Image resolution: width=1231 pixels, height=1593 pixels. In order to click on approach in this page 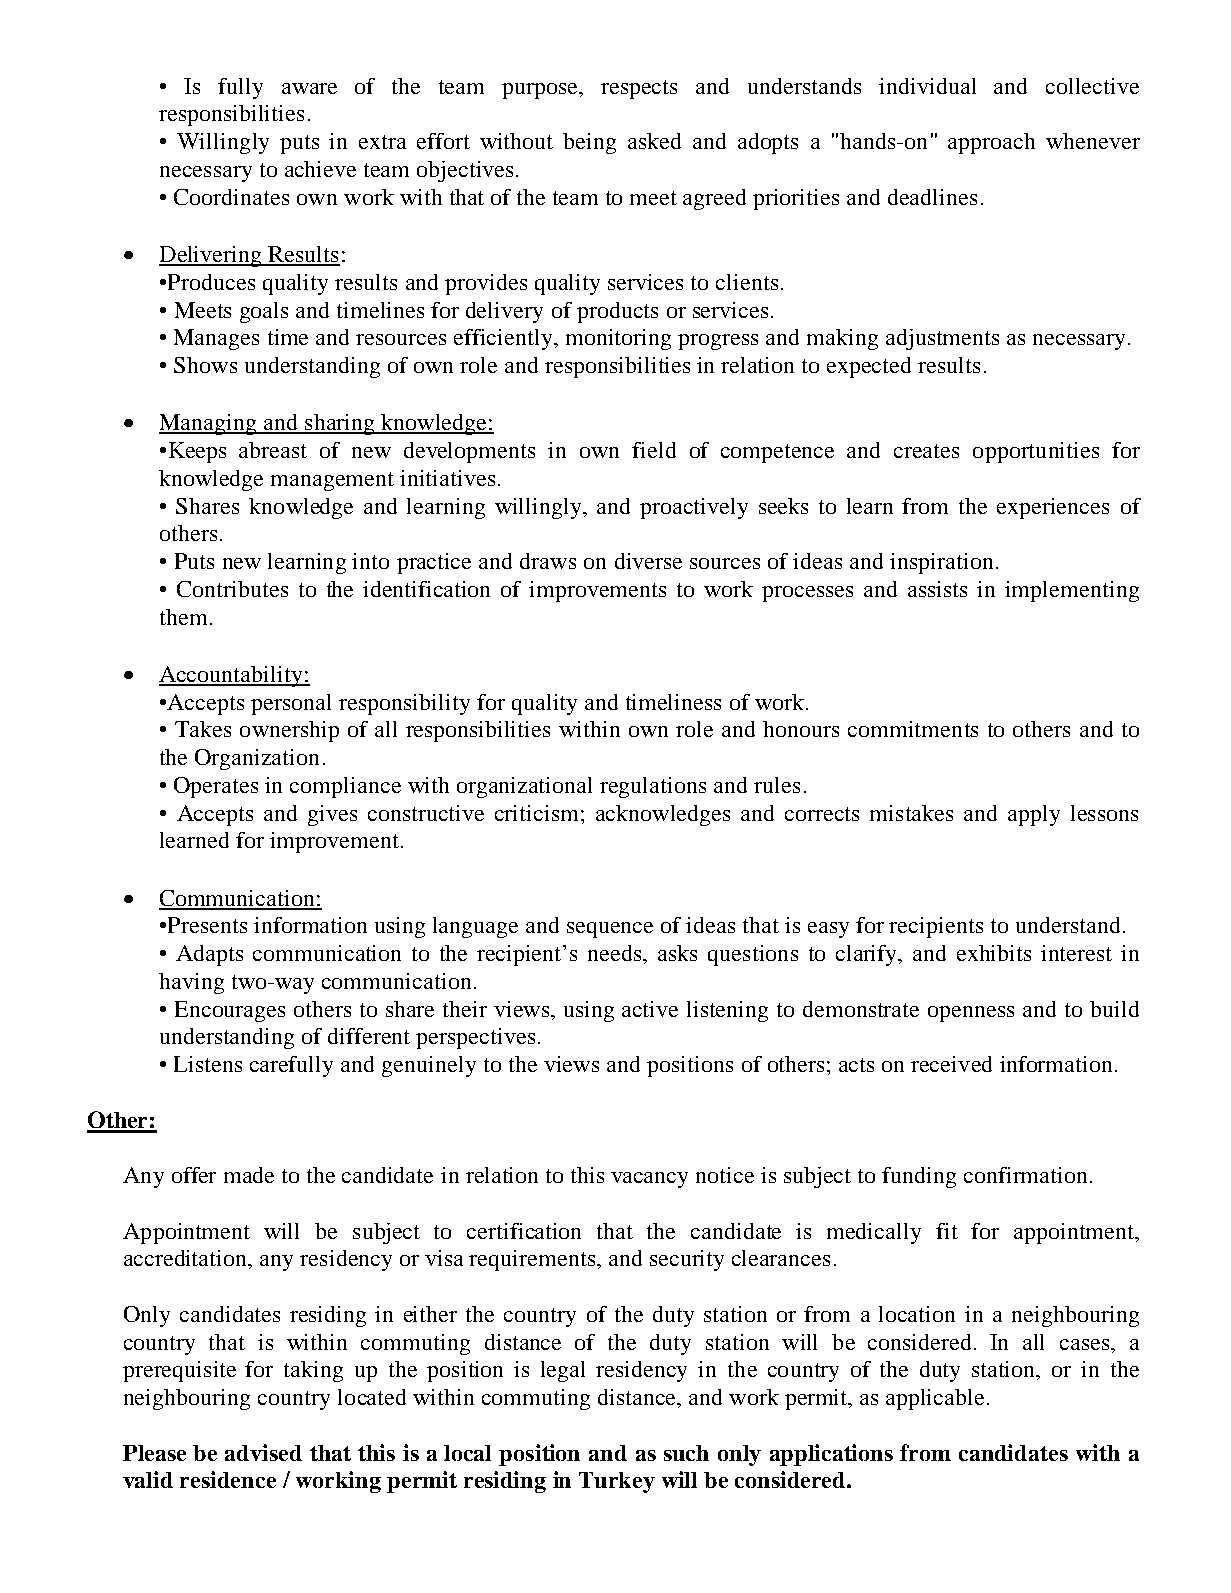, I will do `click(991, 143)`.
